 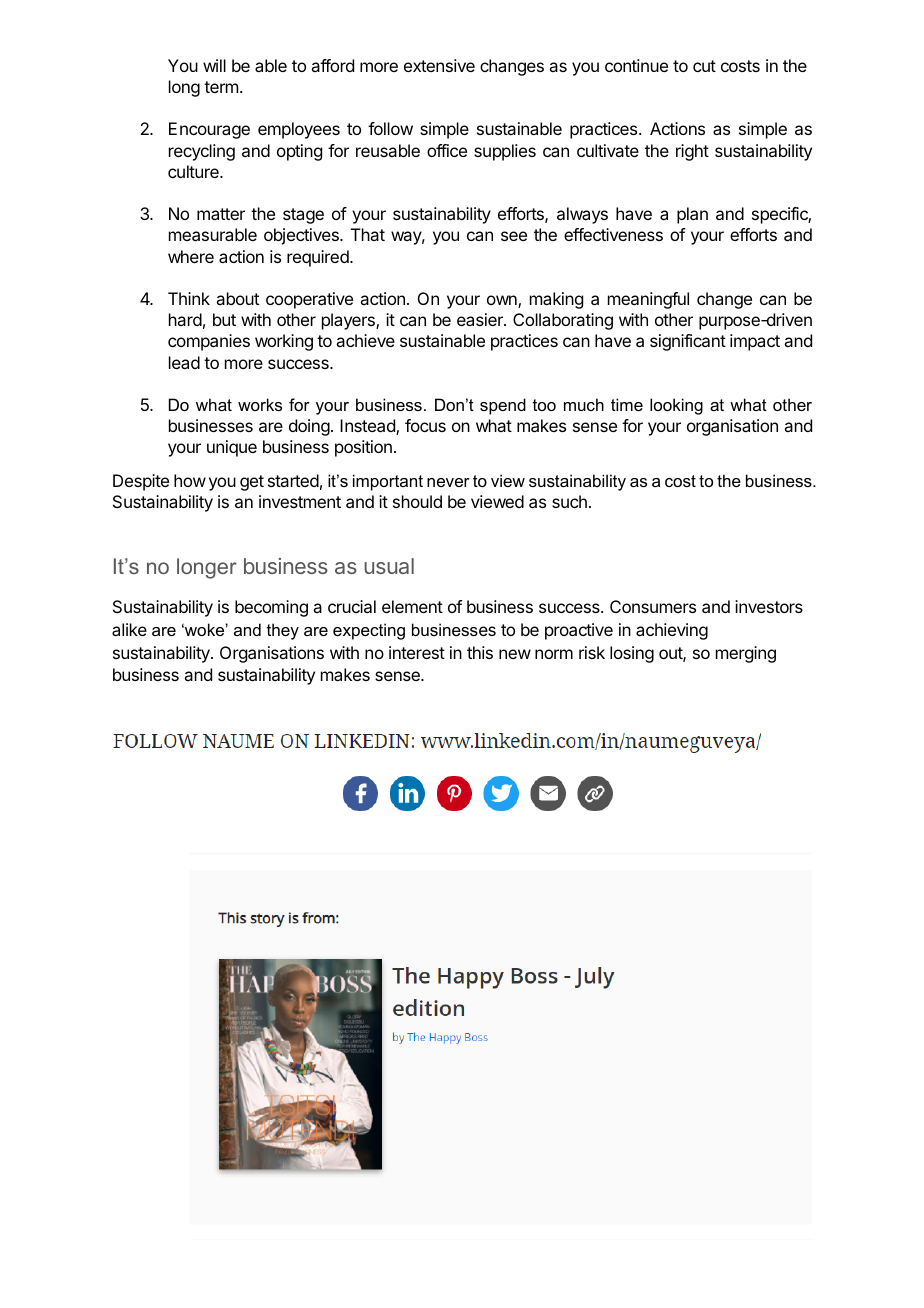 What do you see at coordinates (283, 631) in the page?
I see `they` at bounding box center [283, 631].
